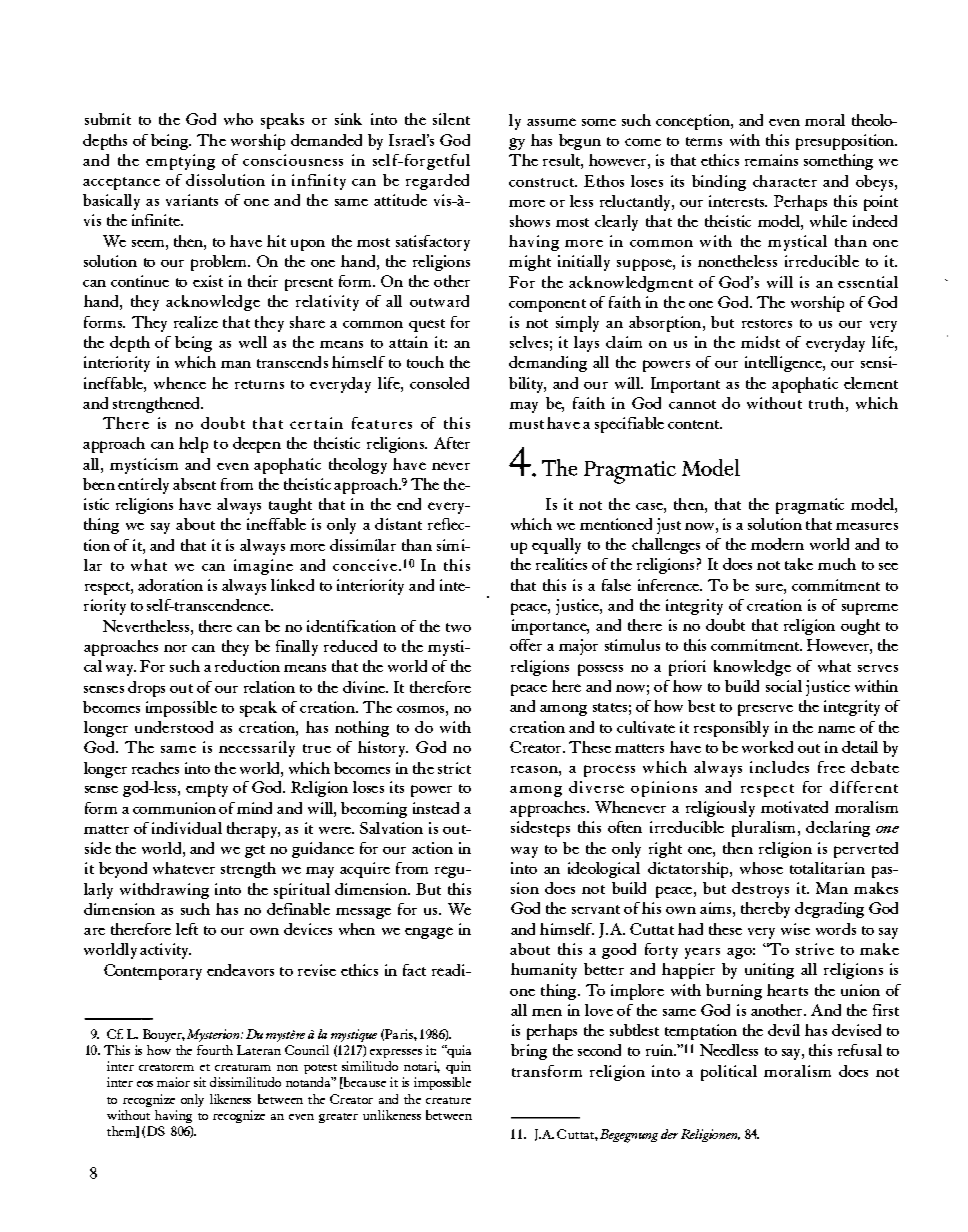 The width and height of the screenshot is (968, 1232). Describe the element at coordinates (192, 200) in the screenshot. I see `variants` at that location.
